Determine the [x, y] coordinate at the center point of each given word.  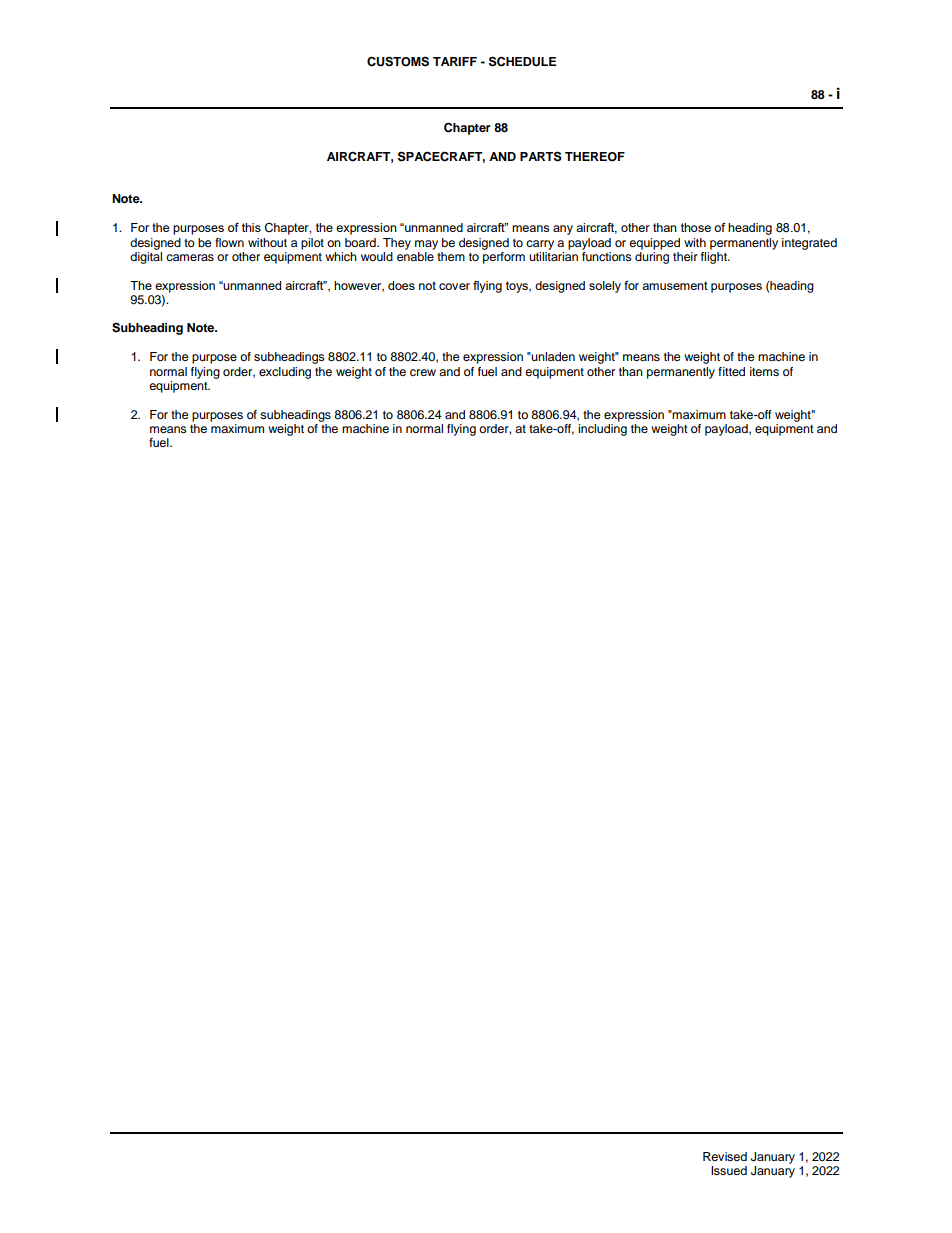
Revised [725, 1156]
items [764, 371]
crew [423, 372]
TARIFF [455, 61]
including [602, 428]
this [251, 227]
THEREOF [595, 157]
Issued [729, 1170]
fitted [731, 371]
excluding [285, 373]
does [401, 285]
